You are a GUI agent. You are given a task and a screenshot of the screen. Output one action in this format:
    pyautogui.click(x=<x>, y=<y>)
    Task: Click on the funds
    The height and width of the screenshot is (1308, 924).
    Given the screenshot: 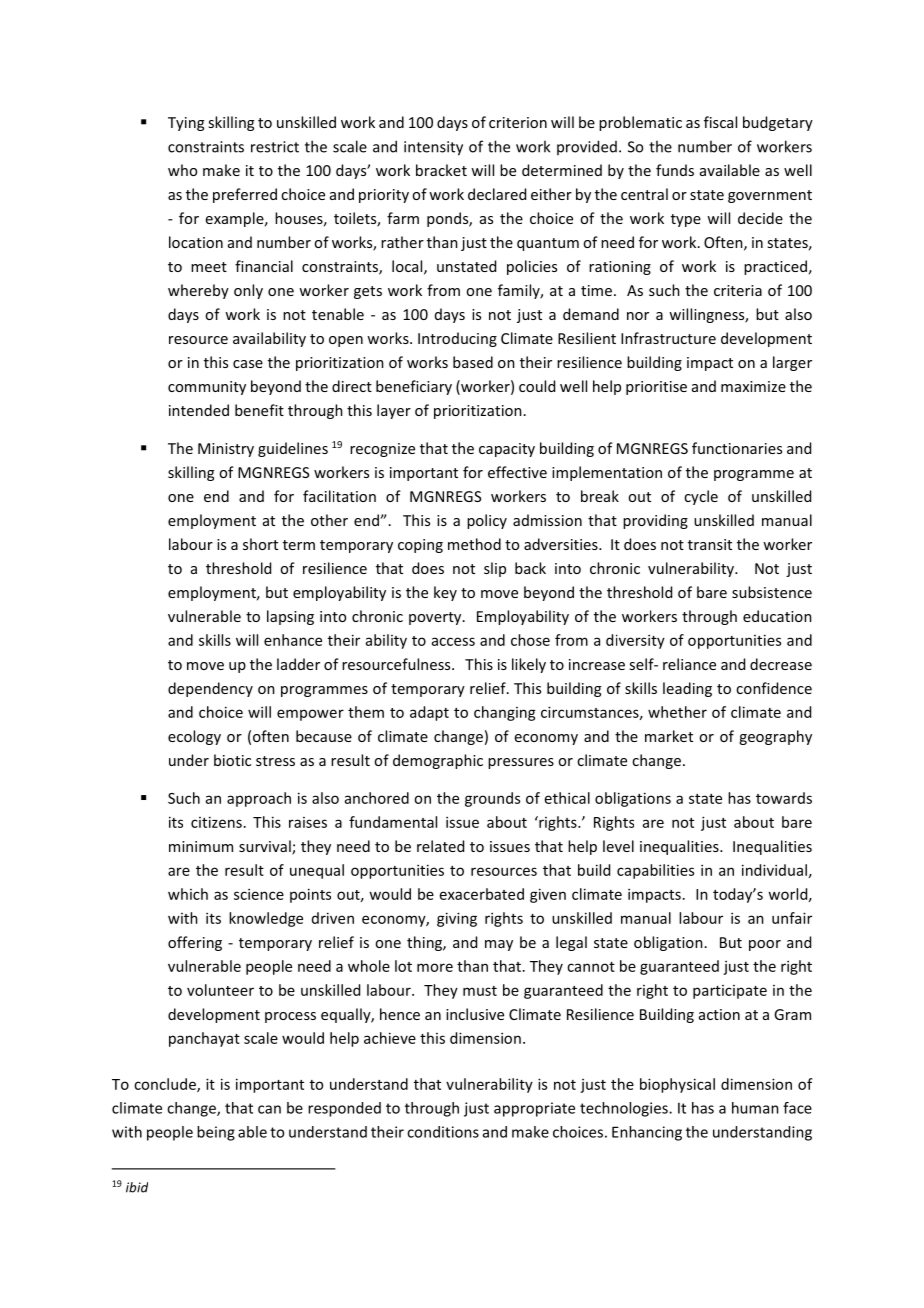 What is the action you would take?
    pyautogui.click(x=675, y=170)
